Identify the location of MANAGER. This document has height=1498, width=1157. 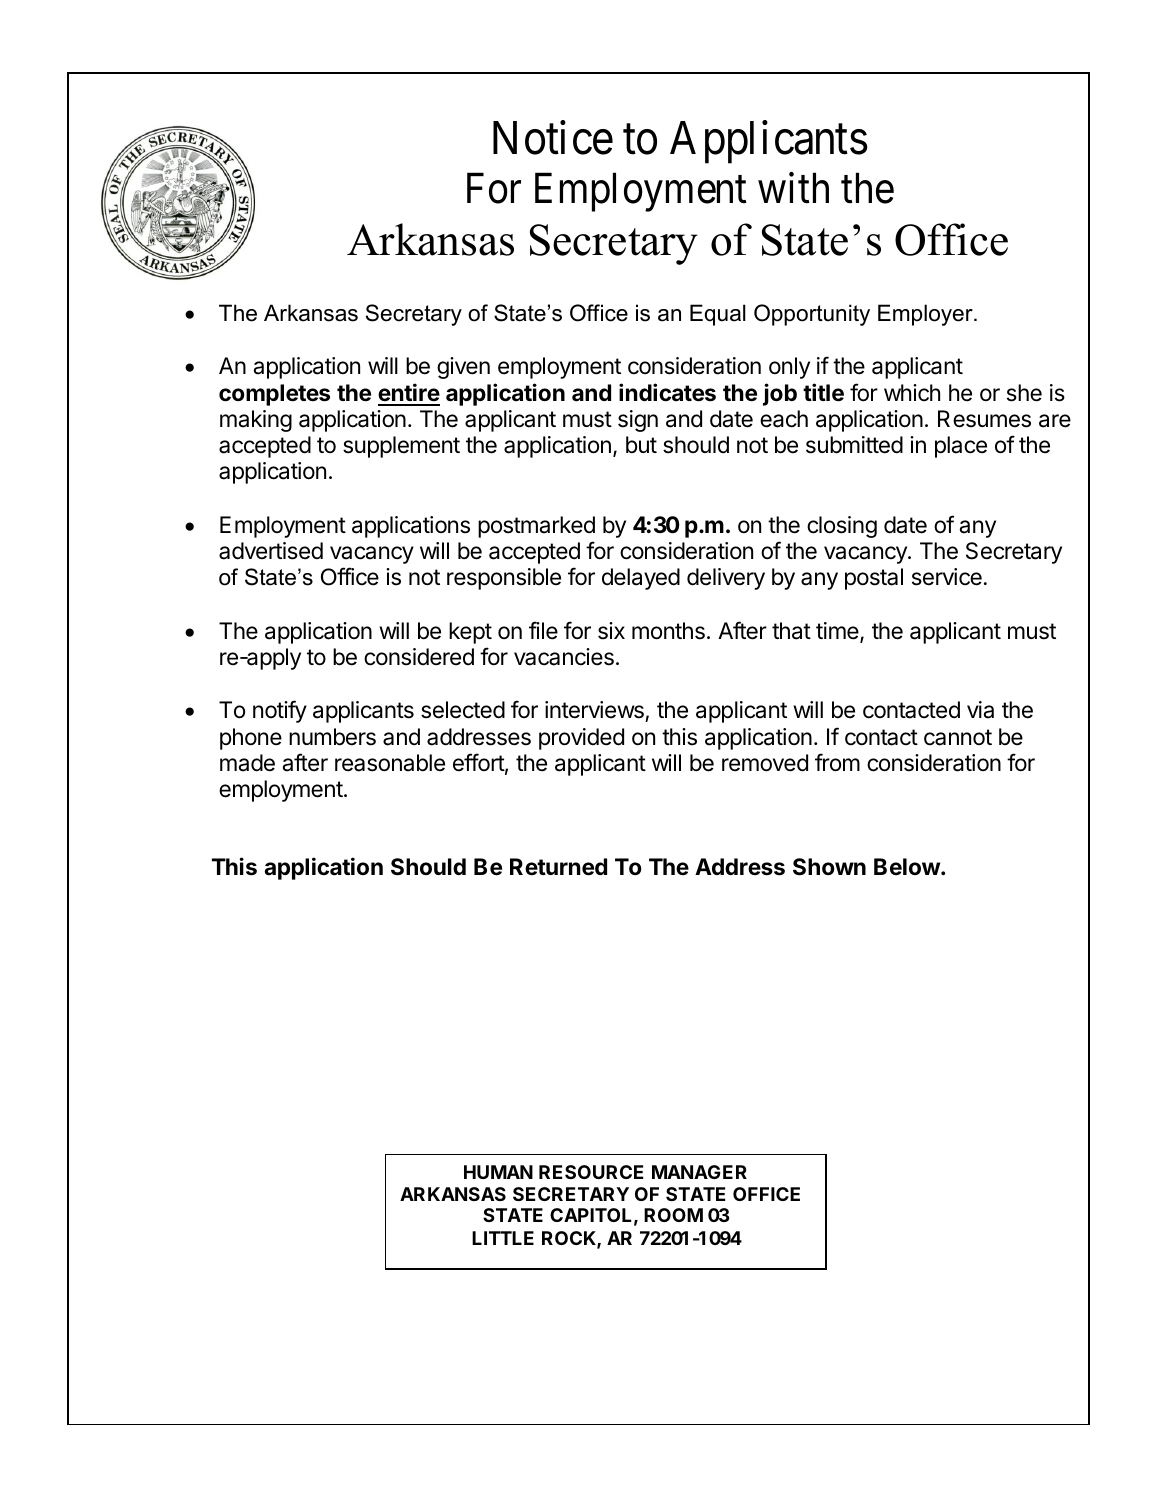
(699, 1172).
